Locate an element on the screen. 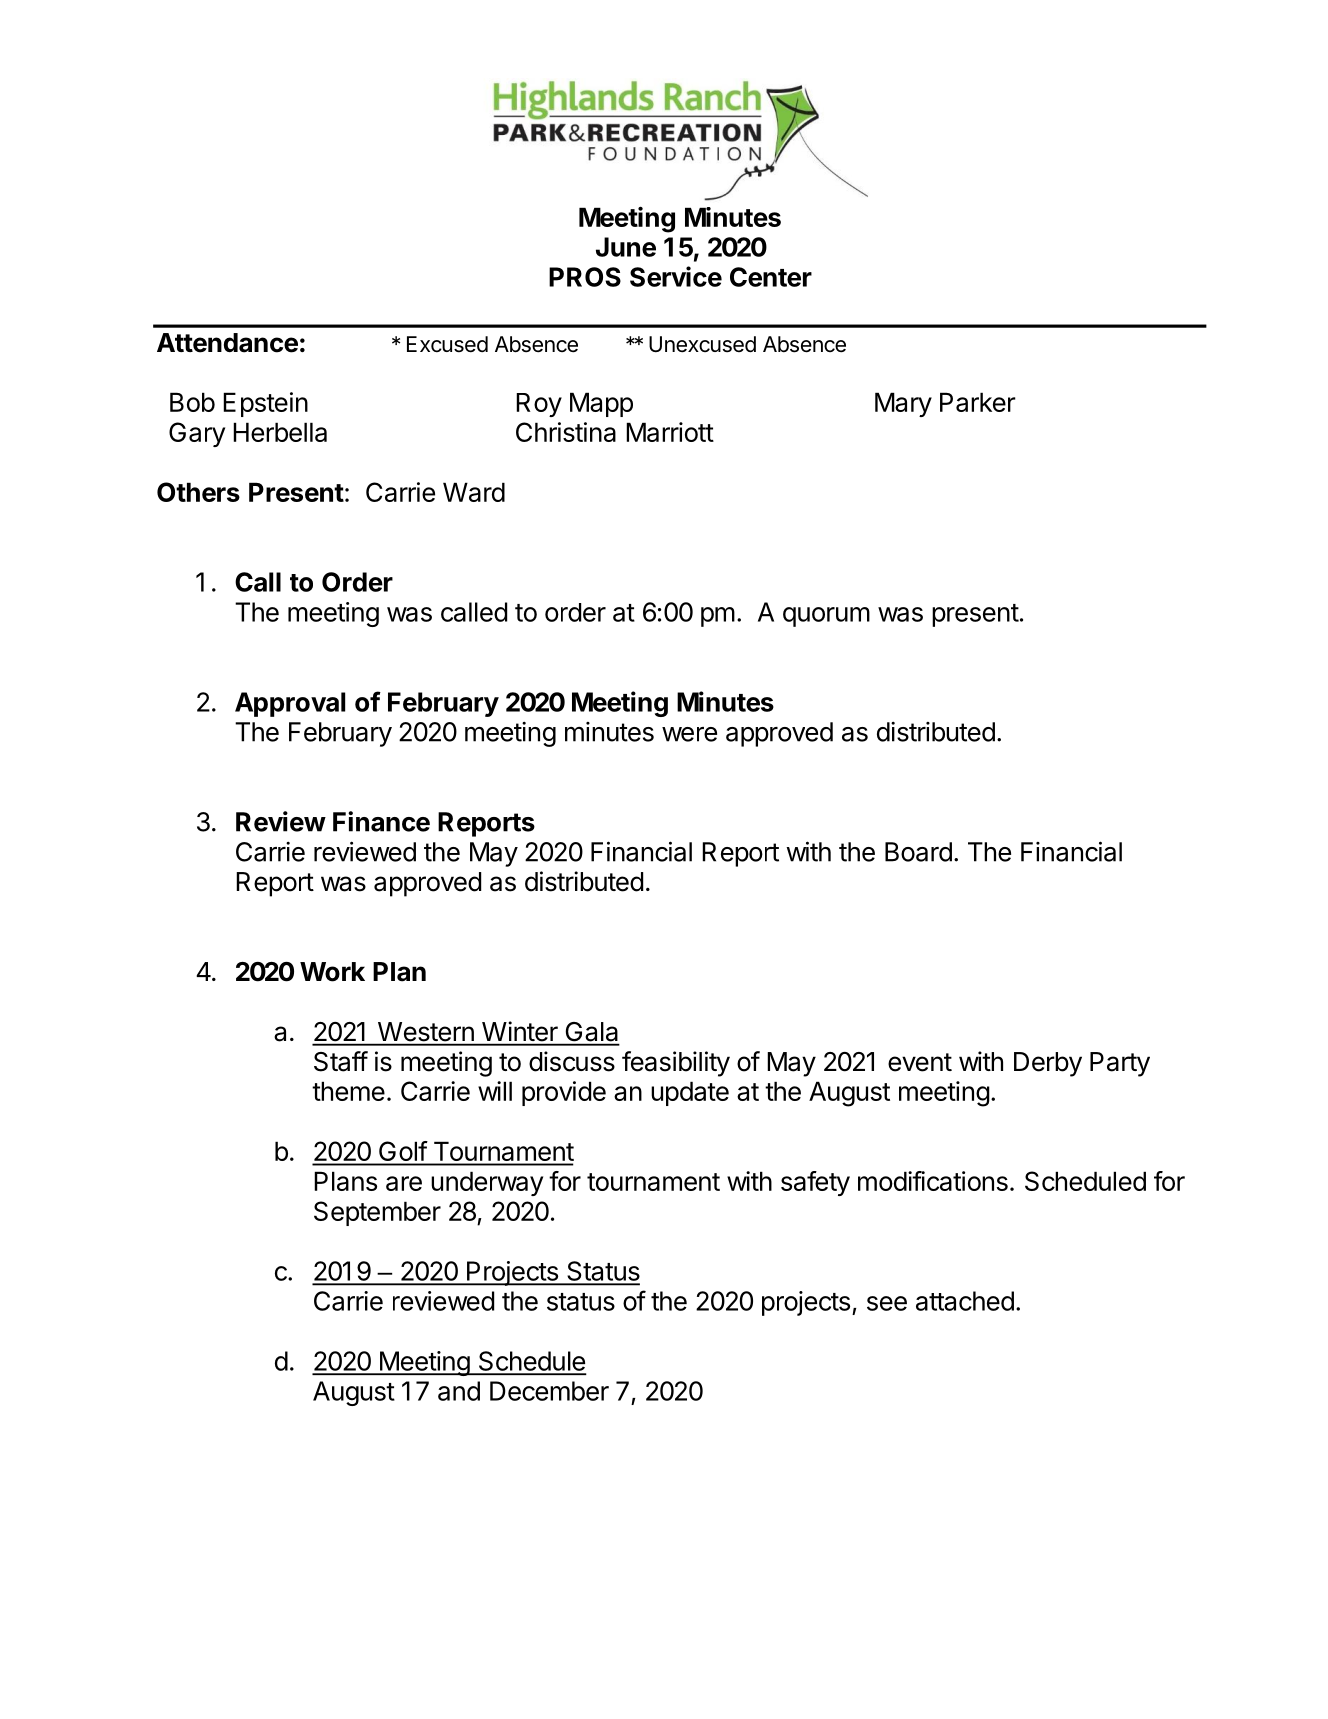  Service is located at coordinates (676, 276).
